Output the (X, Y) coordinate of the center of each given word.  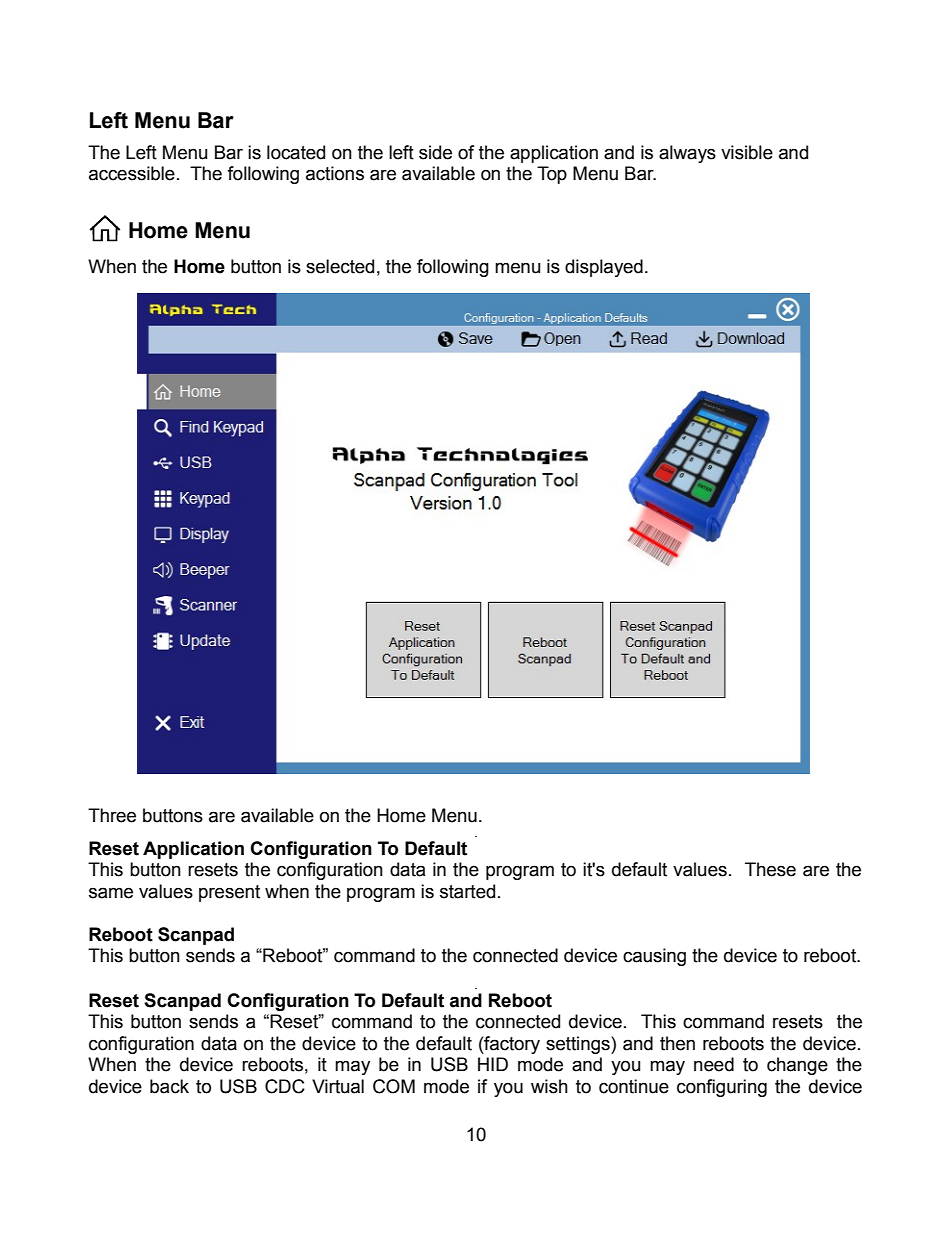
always (687, 154)
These (770, 869)
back (169, 1086)
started (467, 891)
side (435, 152)
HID (493, 1064)
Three (112, 815)
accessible (132, 173)
